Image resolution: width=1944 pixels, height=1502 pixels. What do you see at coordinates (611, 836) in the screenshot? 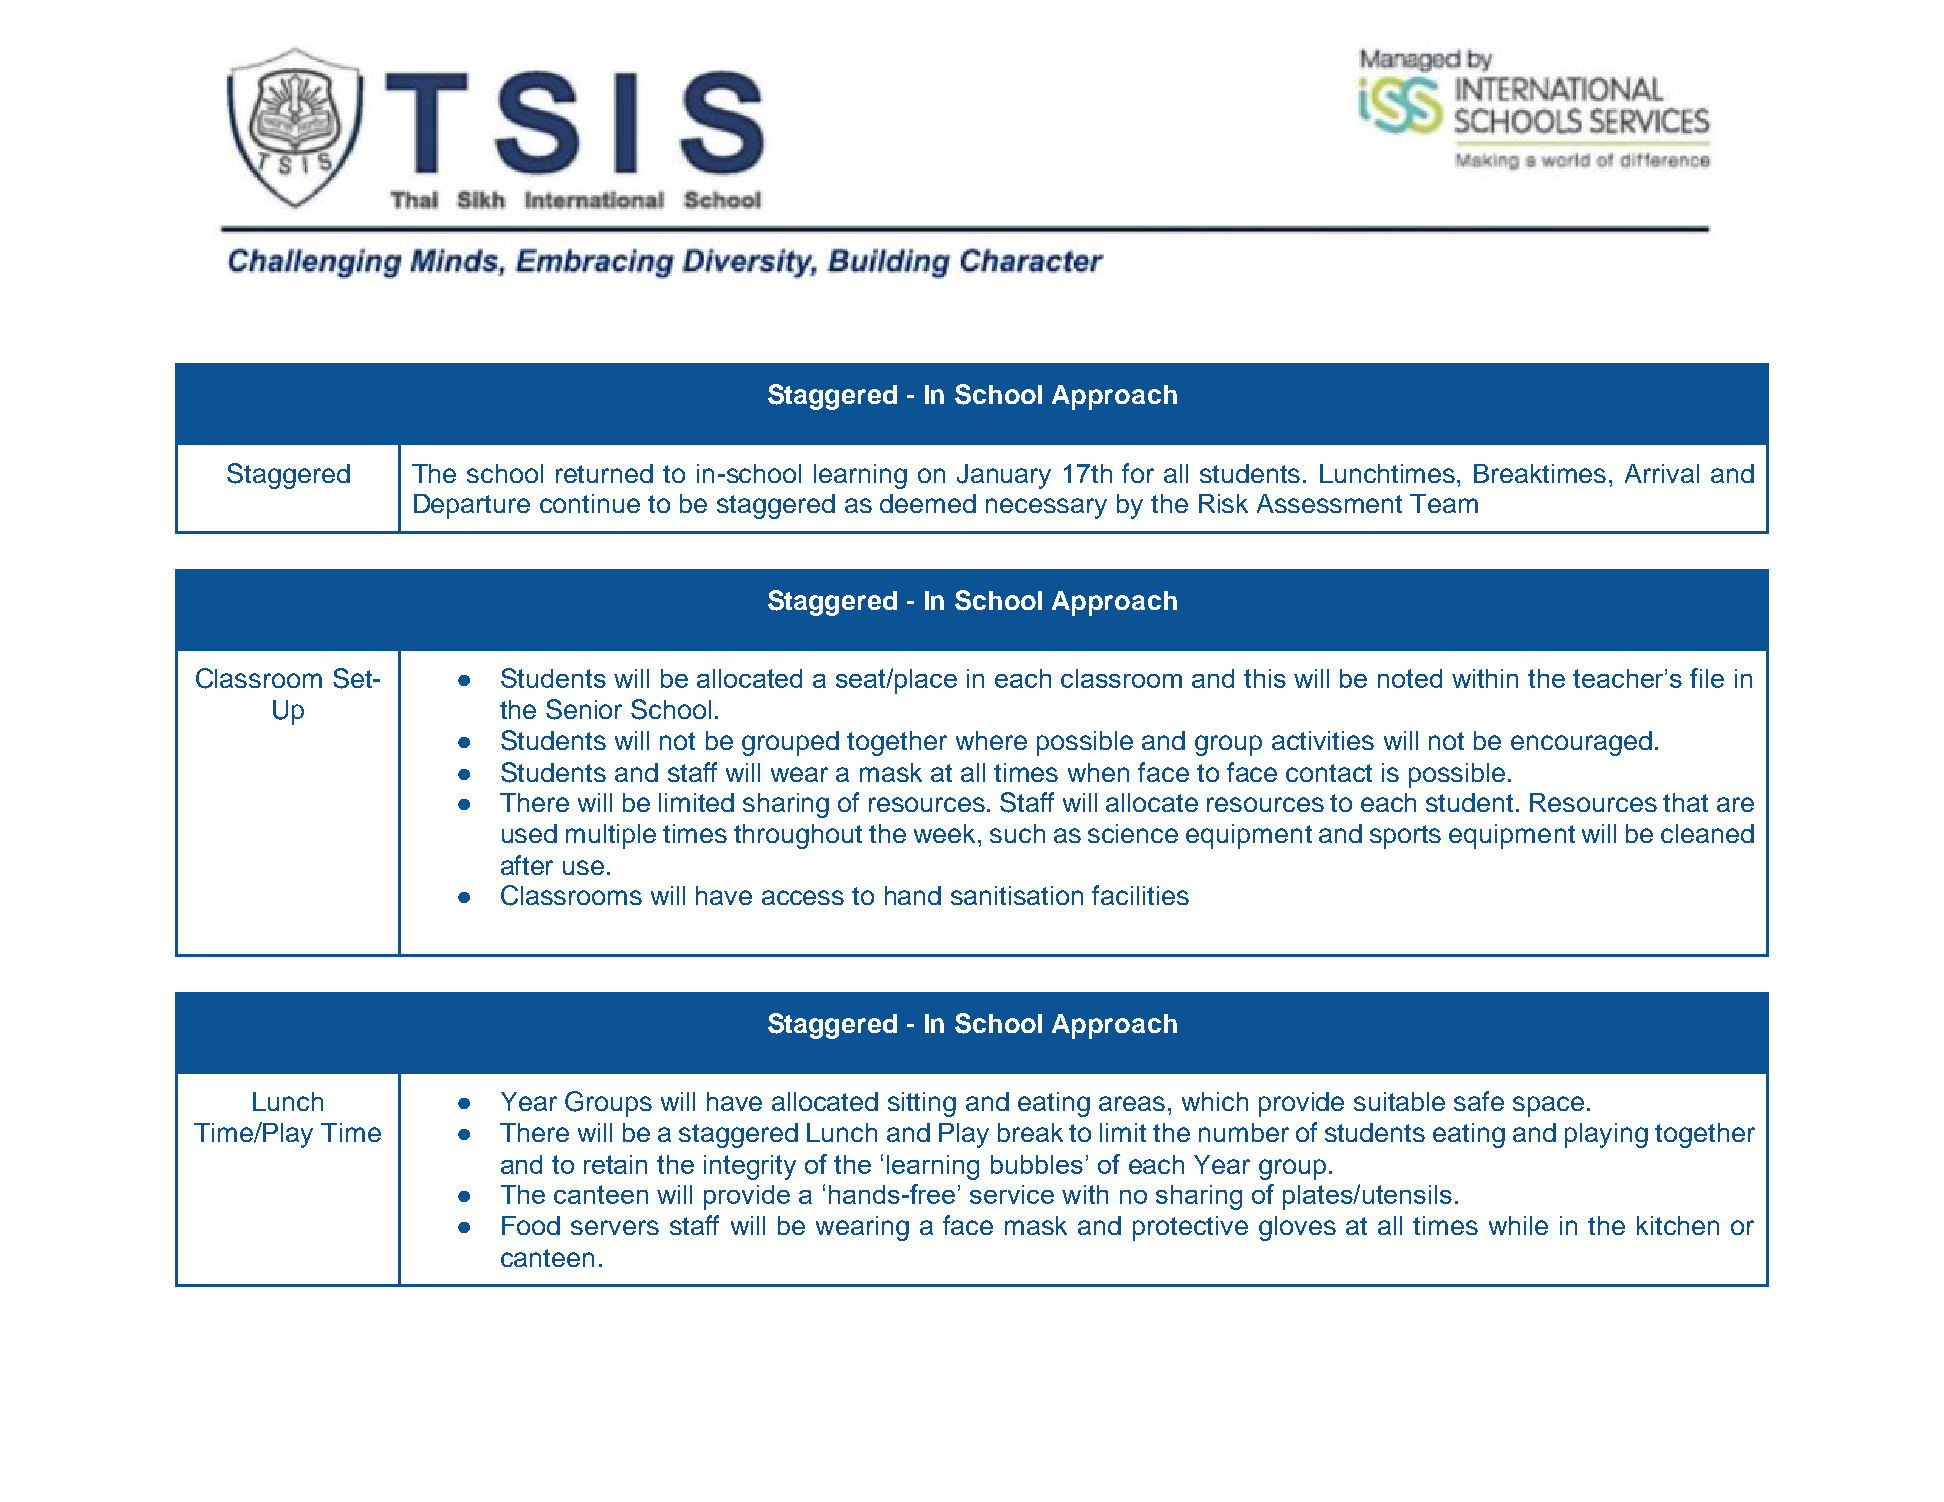
I see `multiple` at bounding box center [611, 836].
